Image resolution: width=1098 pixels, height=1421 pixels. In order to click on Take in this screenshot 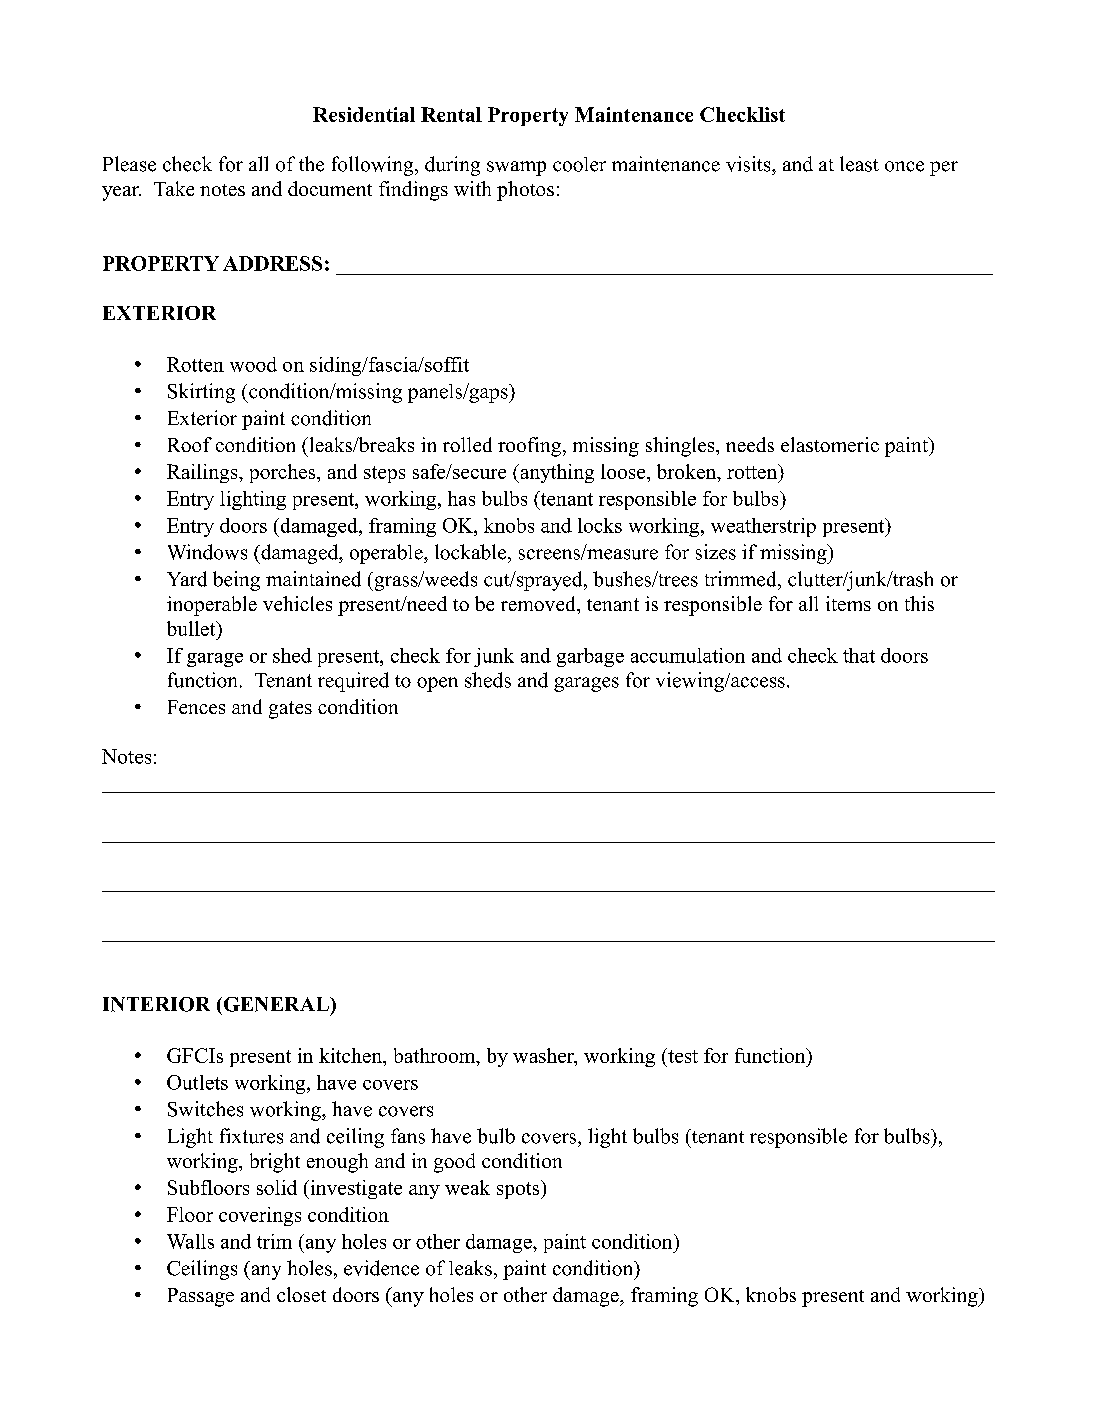, I will do `click(174, 188)`.
